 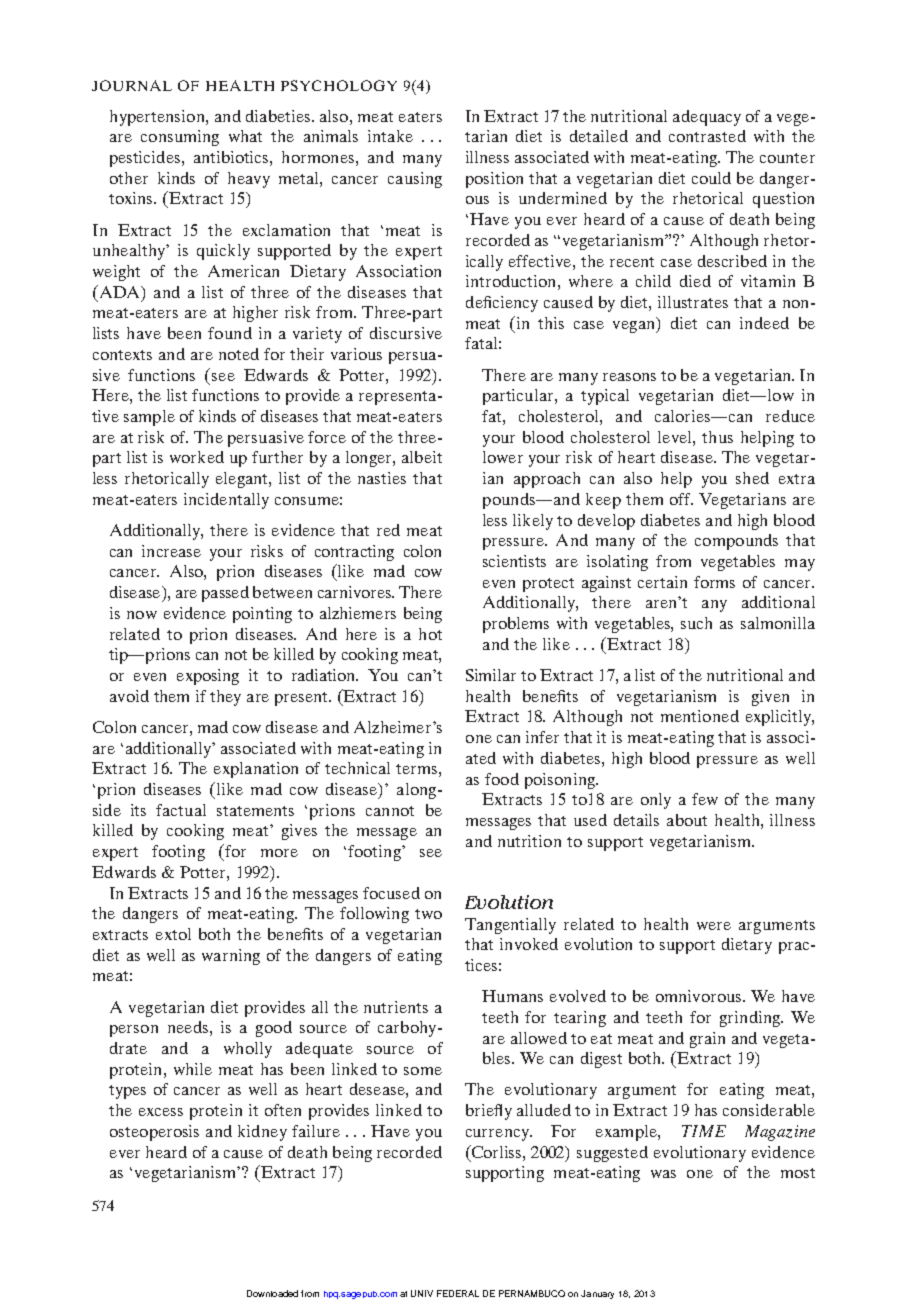 What do you see at coordinates (458, 1293) in the page?
I see `FEDERAL` at bounding box center [458, 1293].
